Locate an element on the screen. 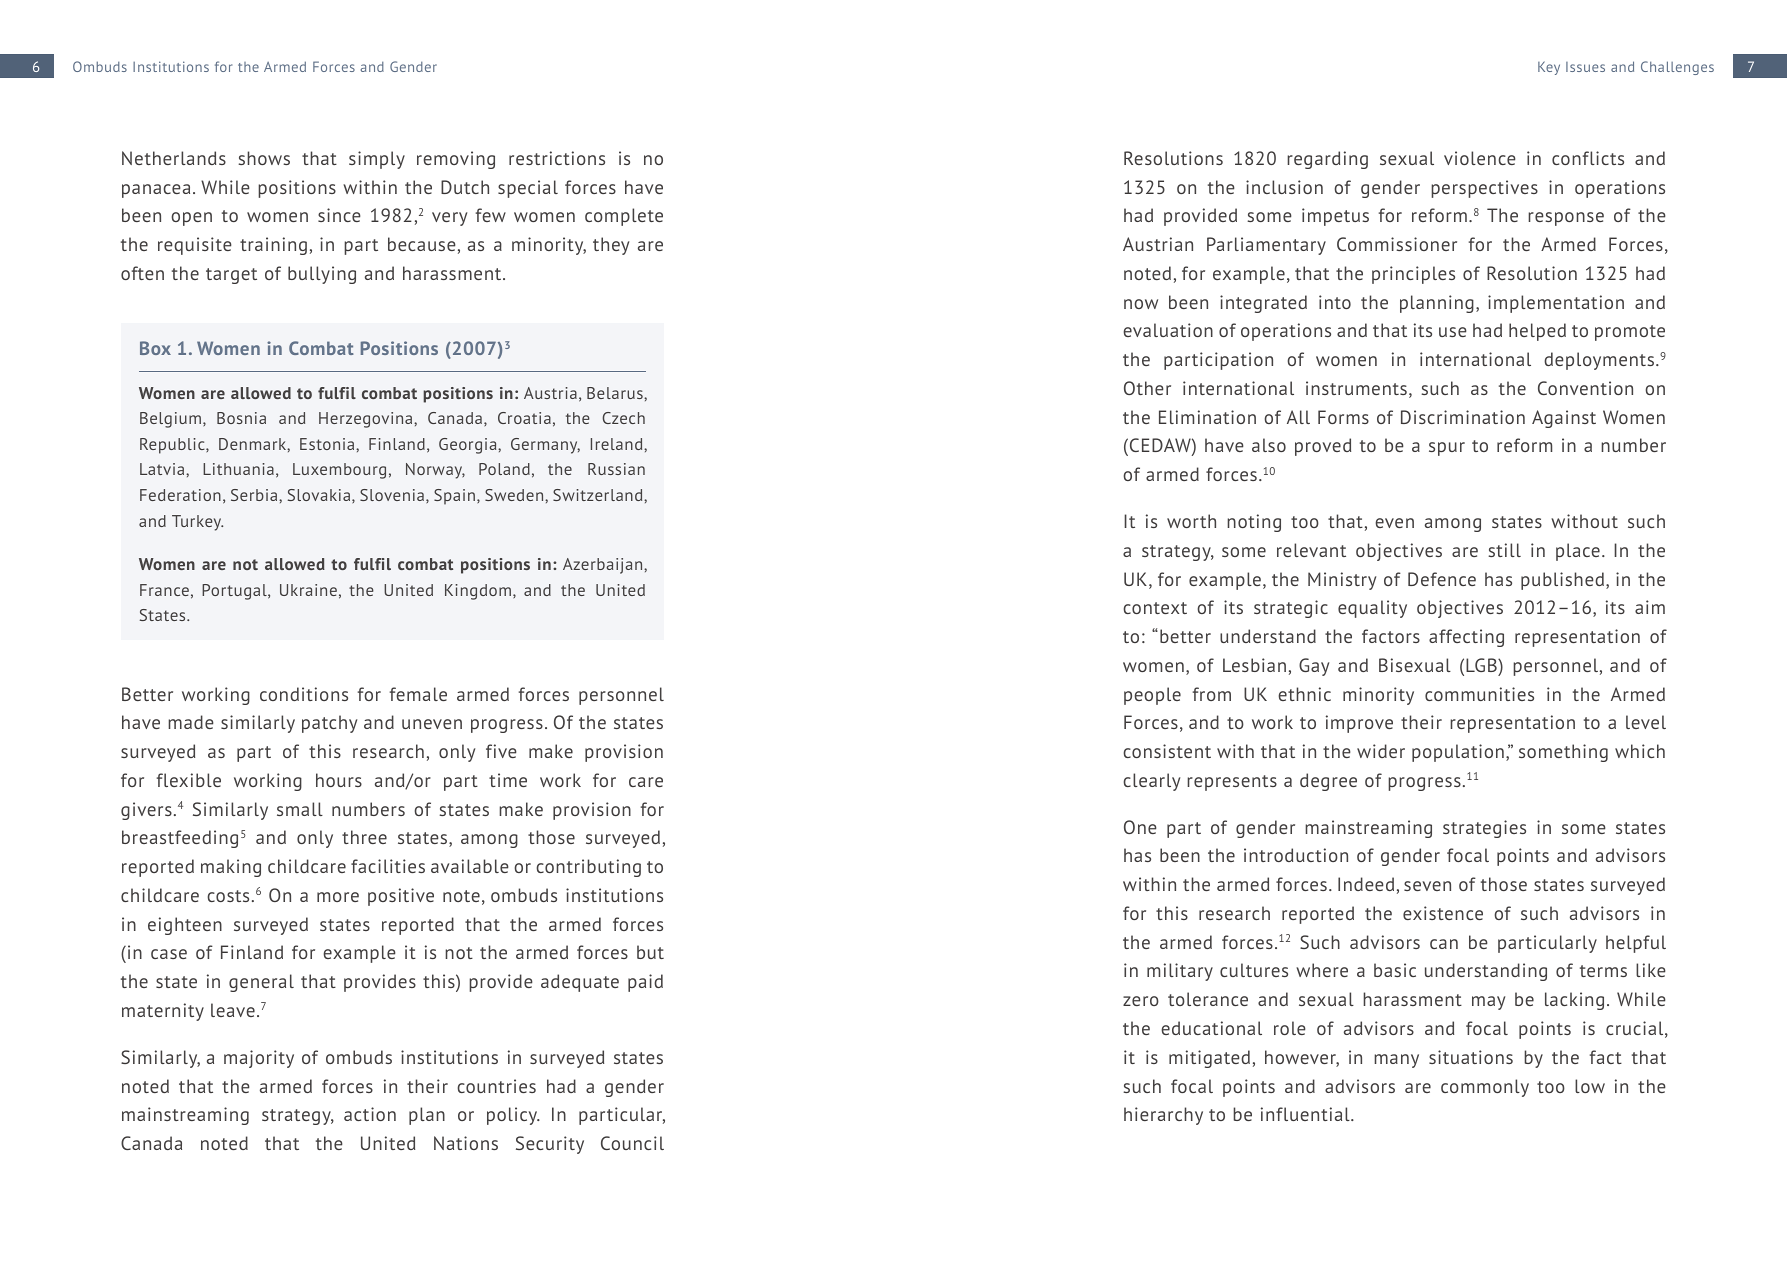 The width and height of the screenshot is (1787, 1268). Defence is located at coordinates (1442, 579).
